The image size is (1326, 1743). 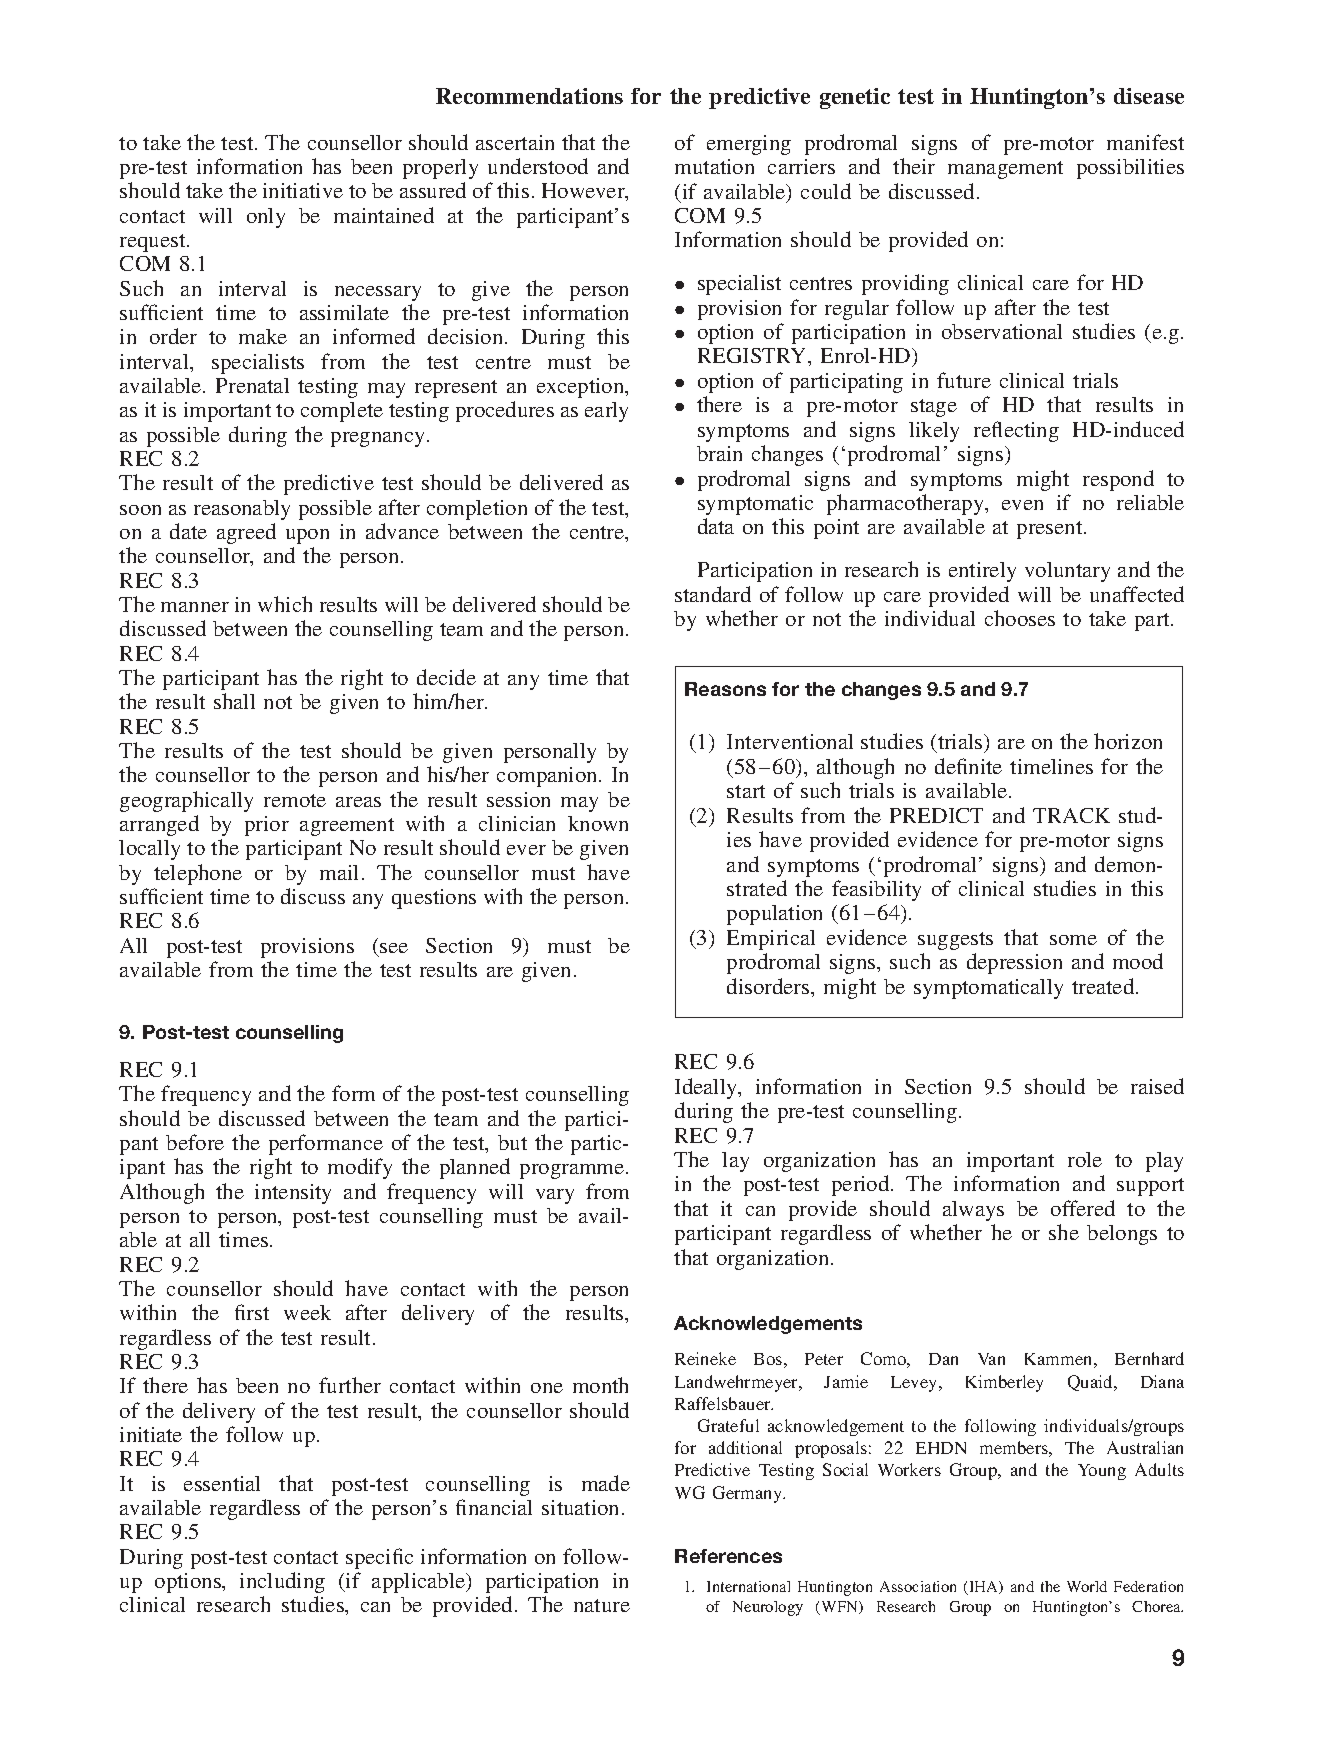 I want to click on prior, so click(x=267, y=826).
